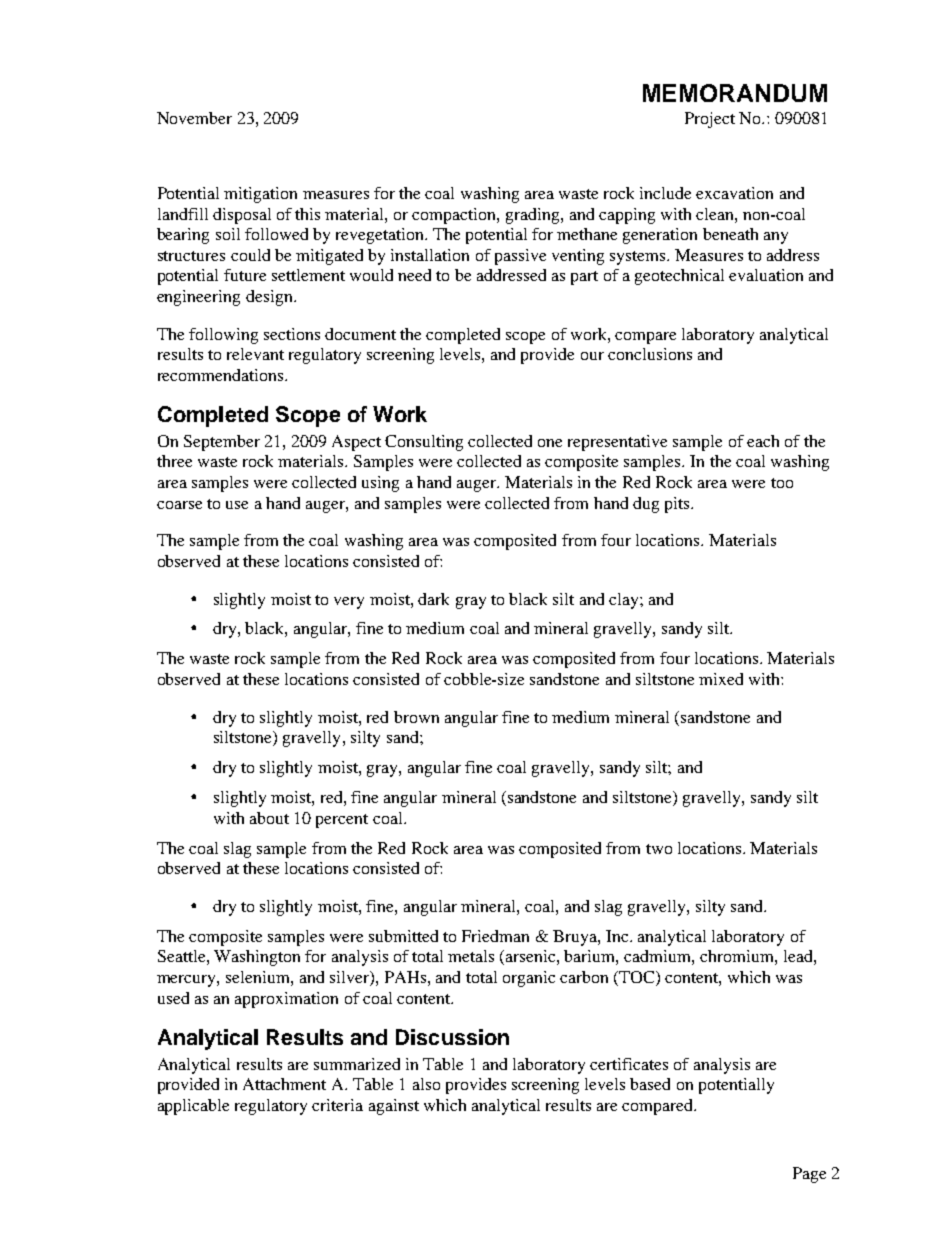 This screenshot has height=1233, width=952. What do you see at coordinates (269, 818) in the screenshot?
I see `about` at bounding box center [269, 818].
